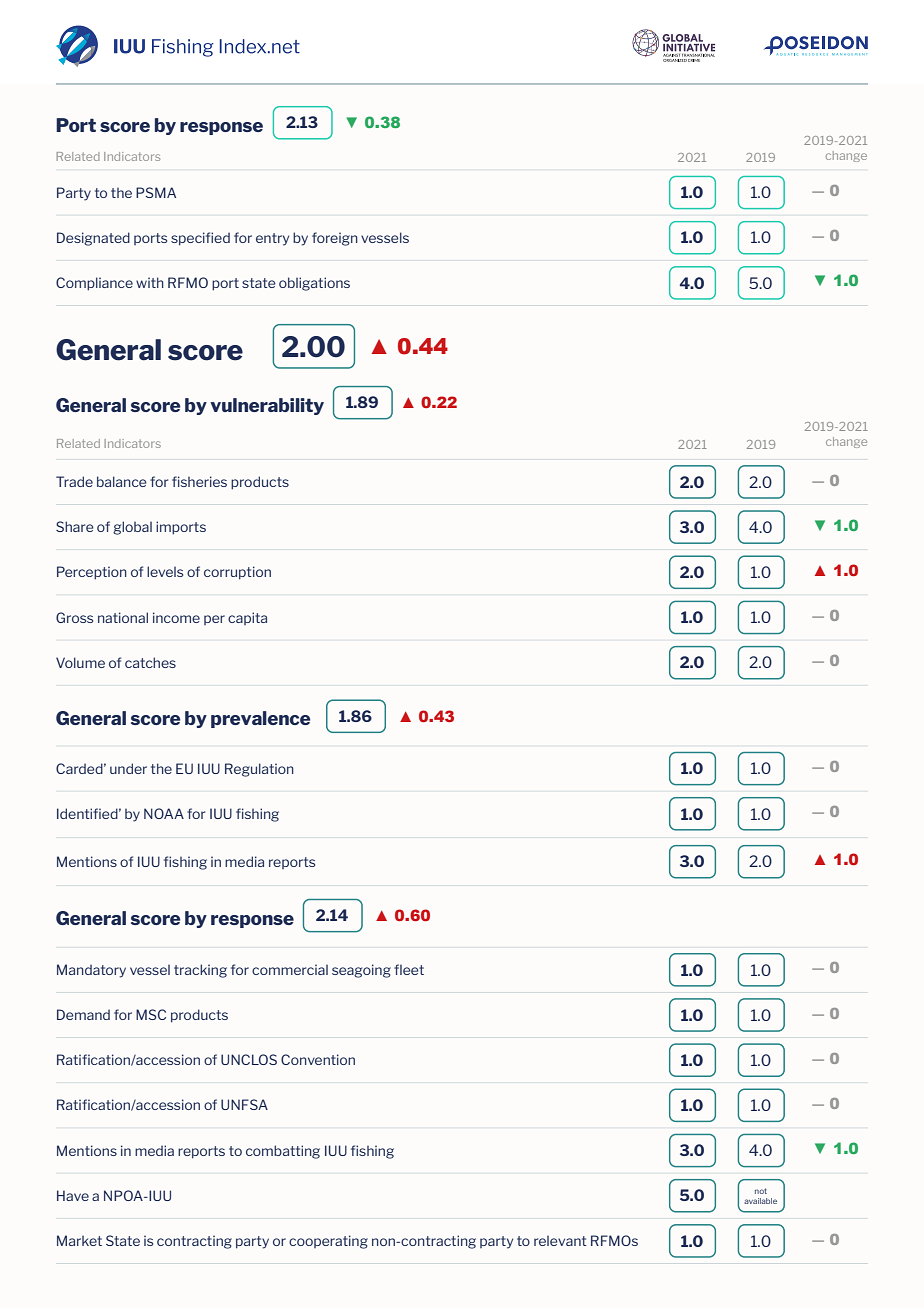 This page has height=1308, width=924. I want to click on with, so click(150, 282).
